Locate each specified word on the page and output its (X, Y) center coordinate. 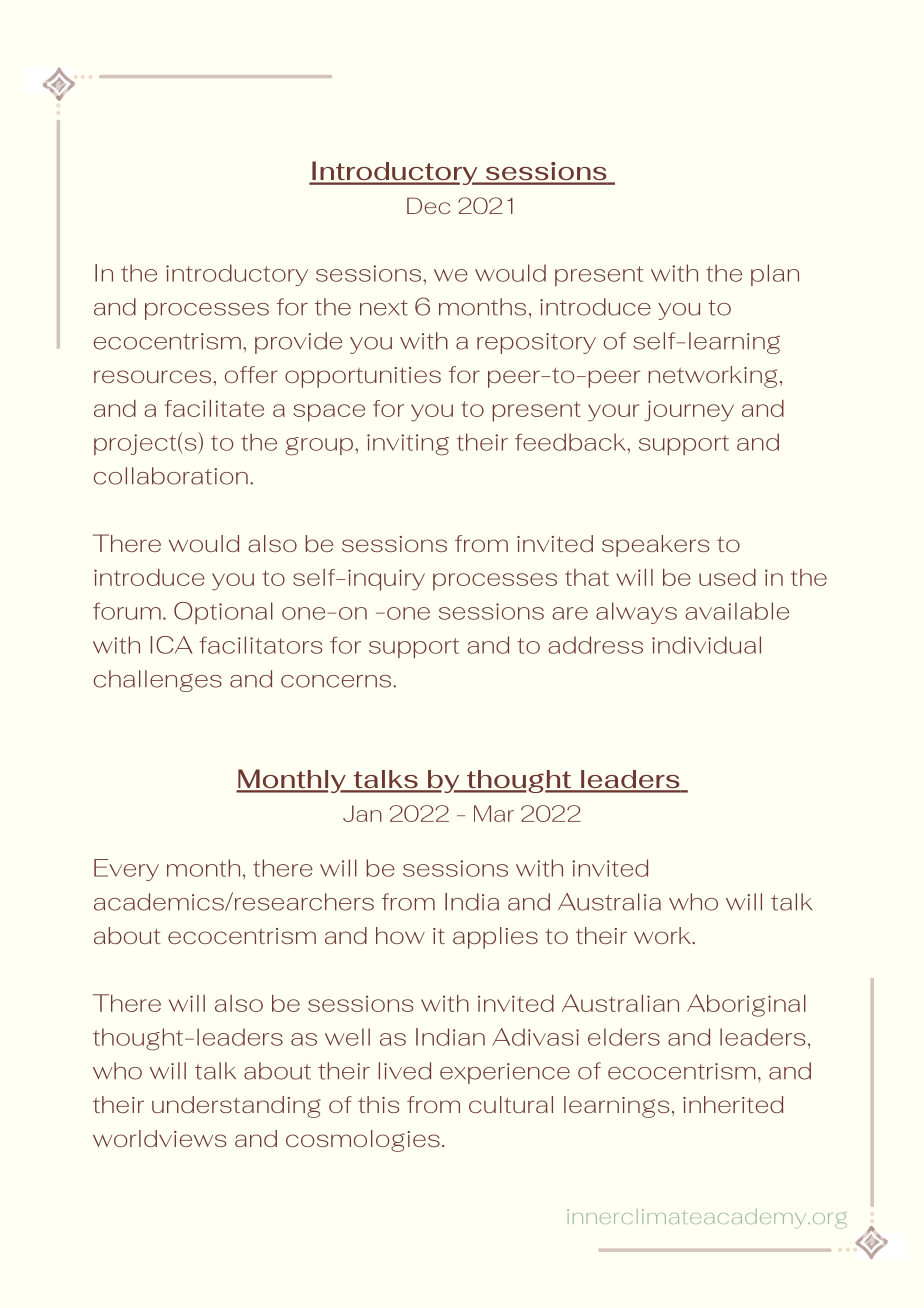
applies (495, 938)
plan (775, 275)
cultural (511, 1104)
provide (298, 343)
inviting (408, 445)
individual (706, 645)
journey (689, 411)
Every (126, 870)
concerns (337, 681)
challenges (158, 681)
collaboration (171, 476)
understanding (236, 1107)
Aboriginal (746, 1005)
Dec (428, 205)
